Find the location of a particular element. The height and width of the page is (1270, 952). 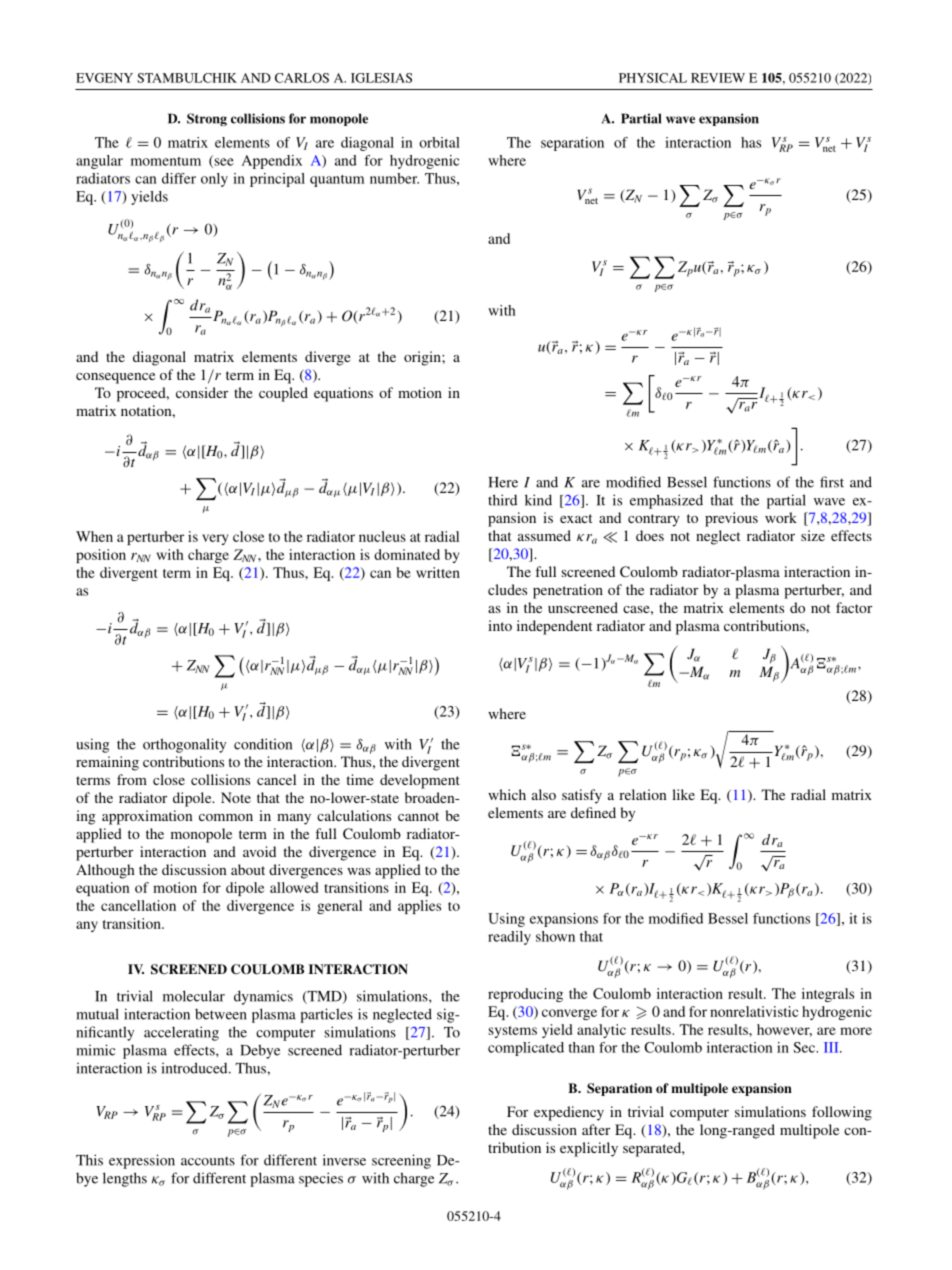

REVIEW is located at coordinates (718, 78).
